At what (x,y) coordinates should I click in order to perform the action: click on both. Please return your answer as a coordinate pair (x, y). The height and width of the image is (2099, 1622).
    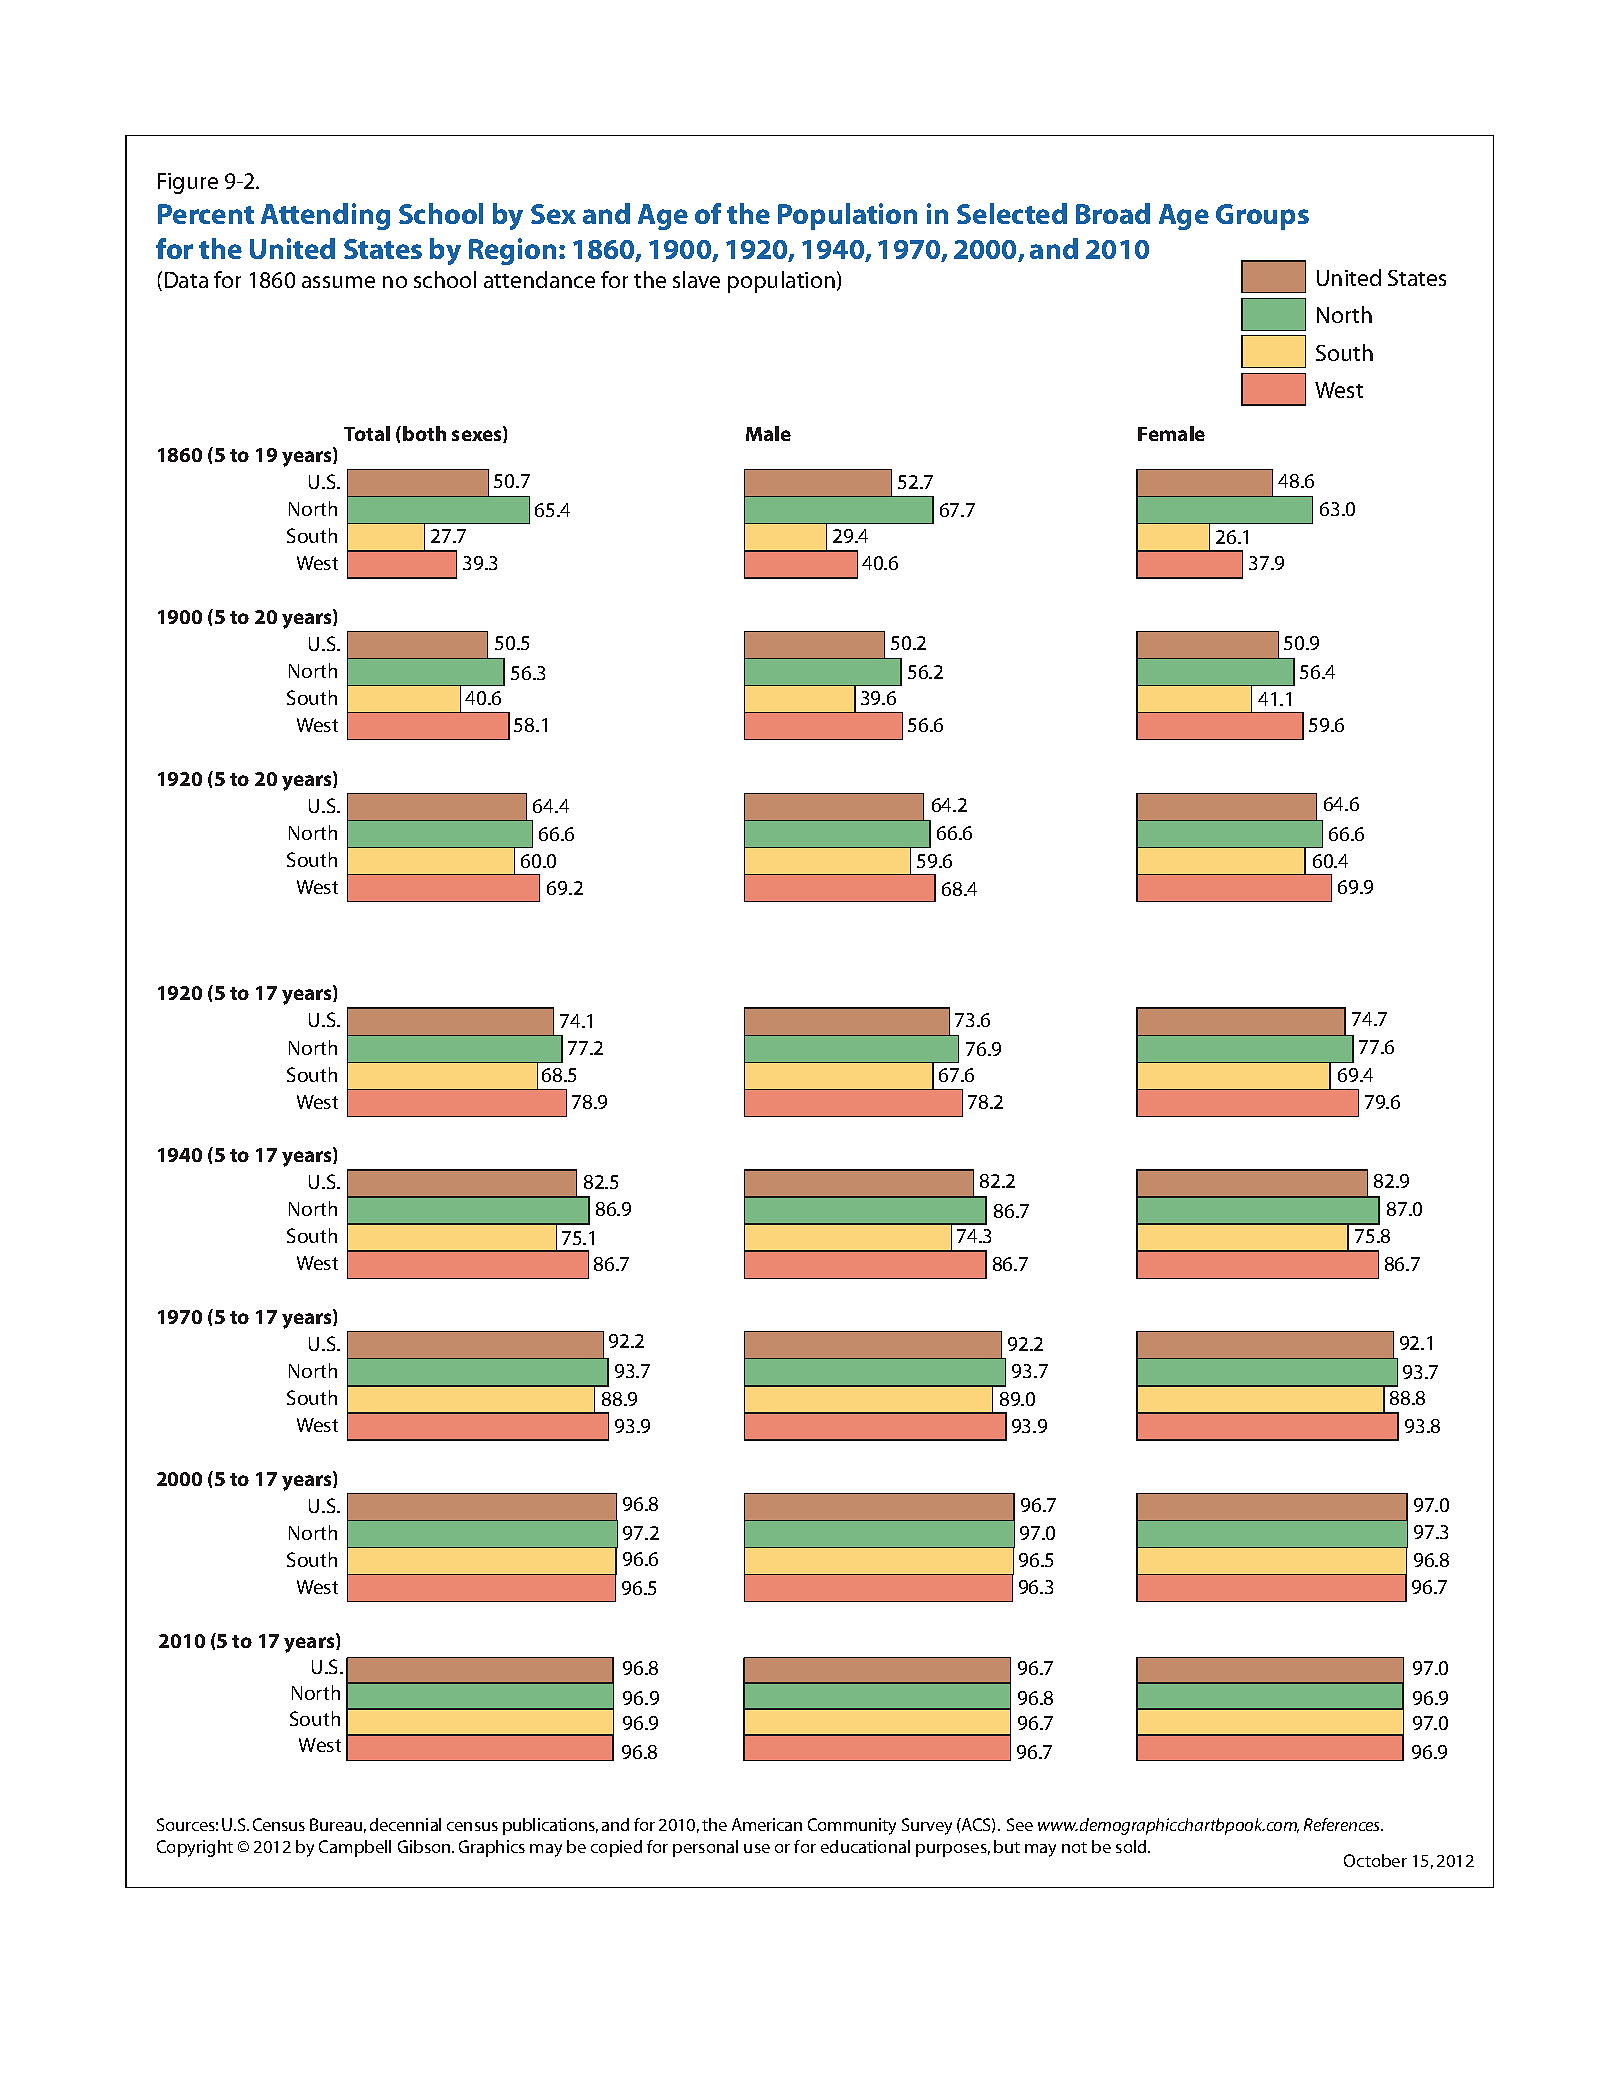
    Looking at the image, I should click on (424, 433).
